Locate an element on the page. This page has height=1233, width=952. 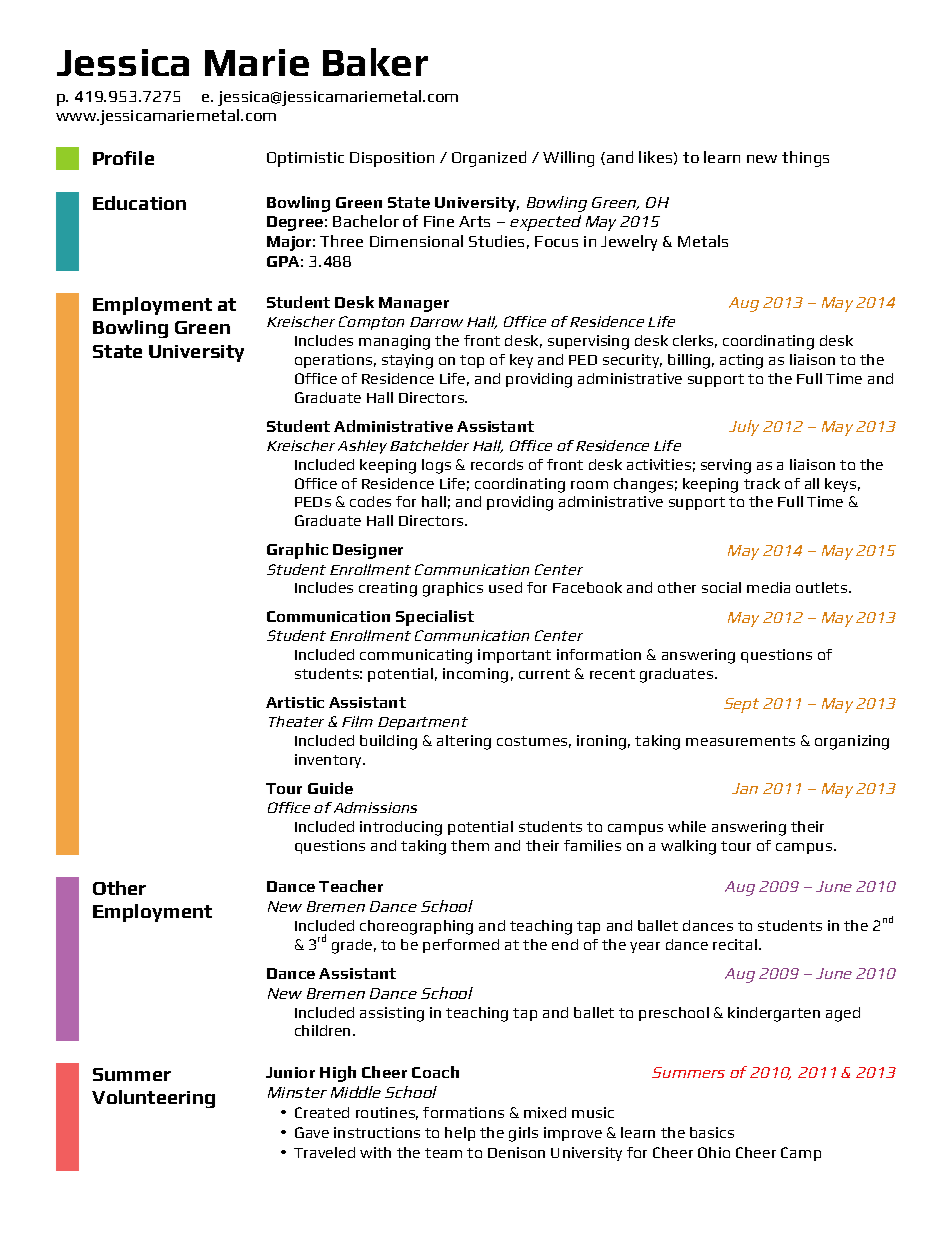
records is located at coordinates (497, 464).
